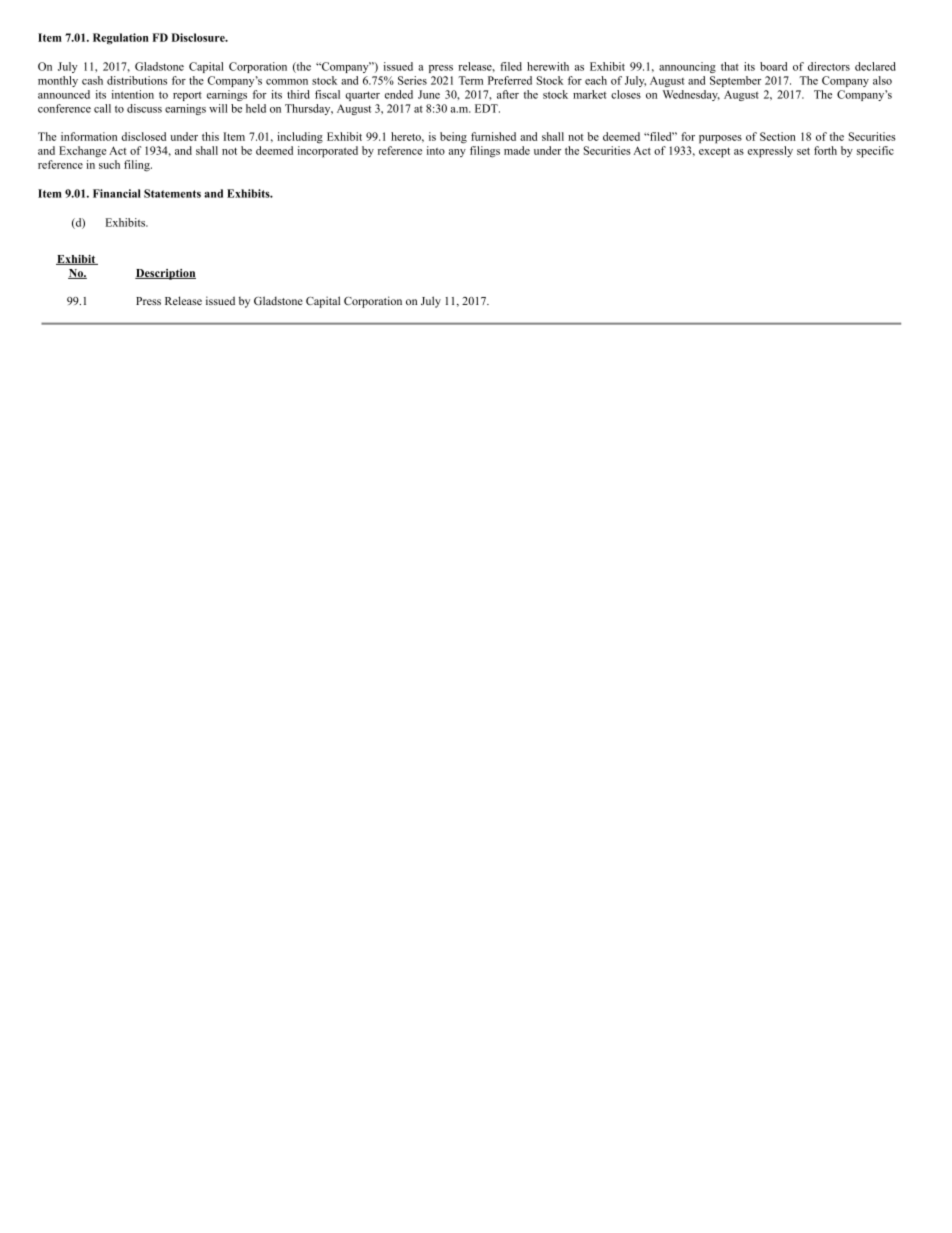 This document has height=1233, width=952. Describe the element at coordinates (436, 150) in the document. I see `into` at that location.
